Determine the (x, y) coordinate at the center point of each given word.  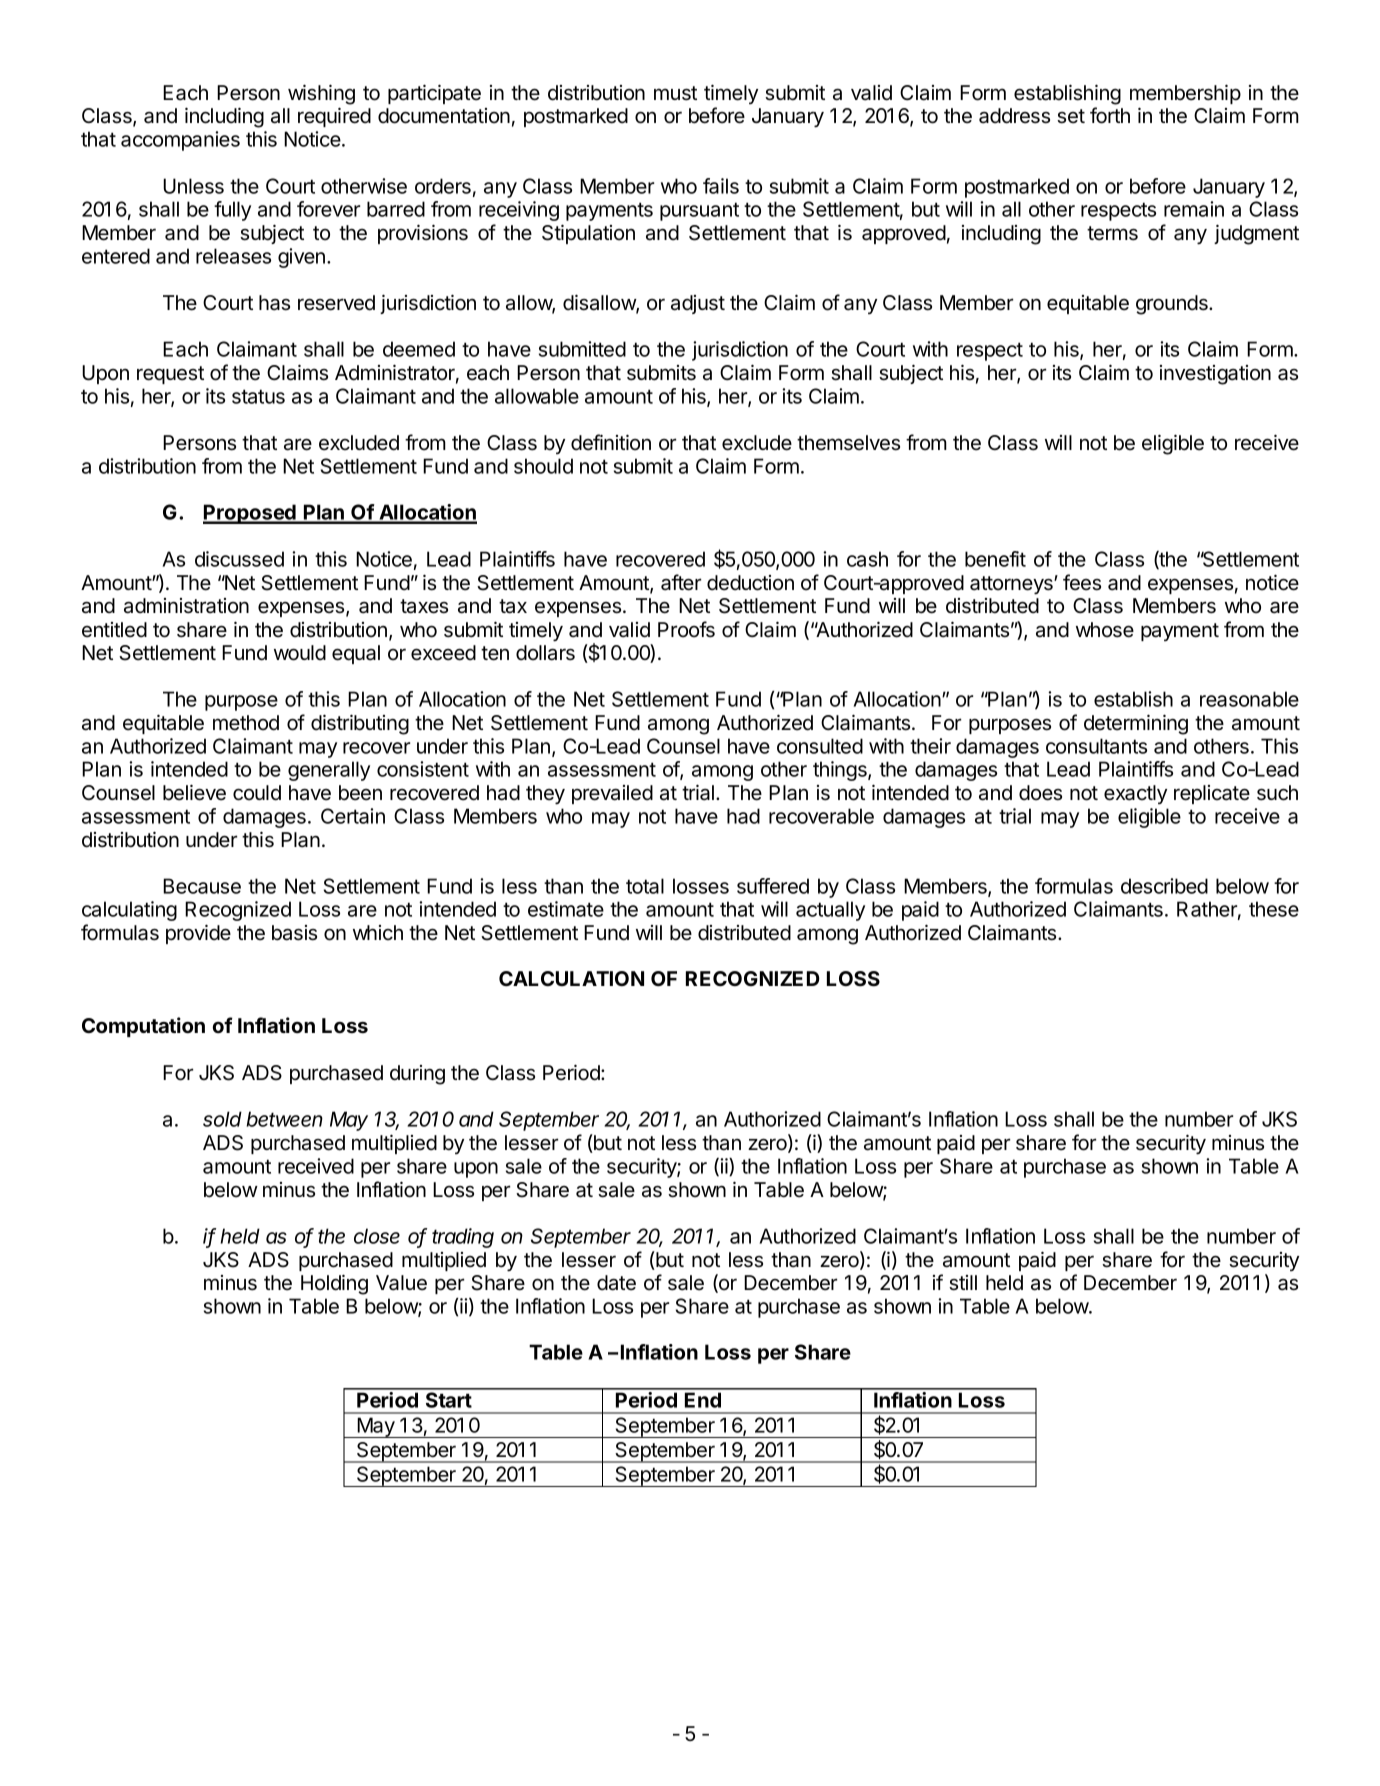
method (246, 723)
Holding (334, 1284)
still (963, 1283)
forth (1110, 115)
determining (1136, 724)
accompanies (180, 141)
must (675, 93)
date (616, 1283)
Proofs (686, 629)
